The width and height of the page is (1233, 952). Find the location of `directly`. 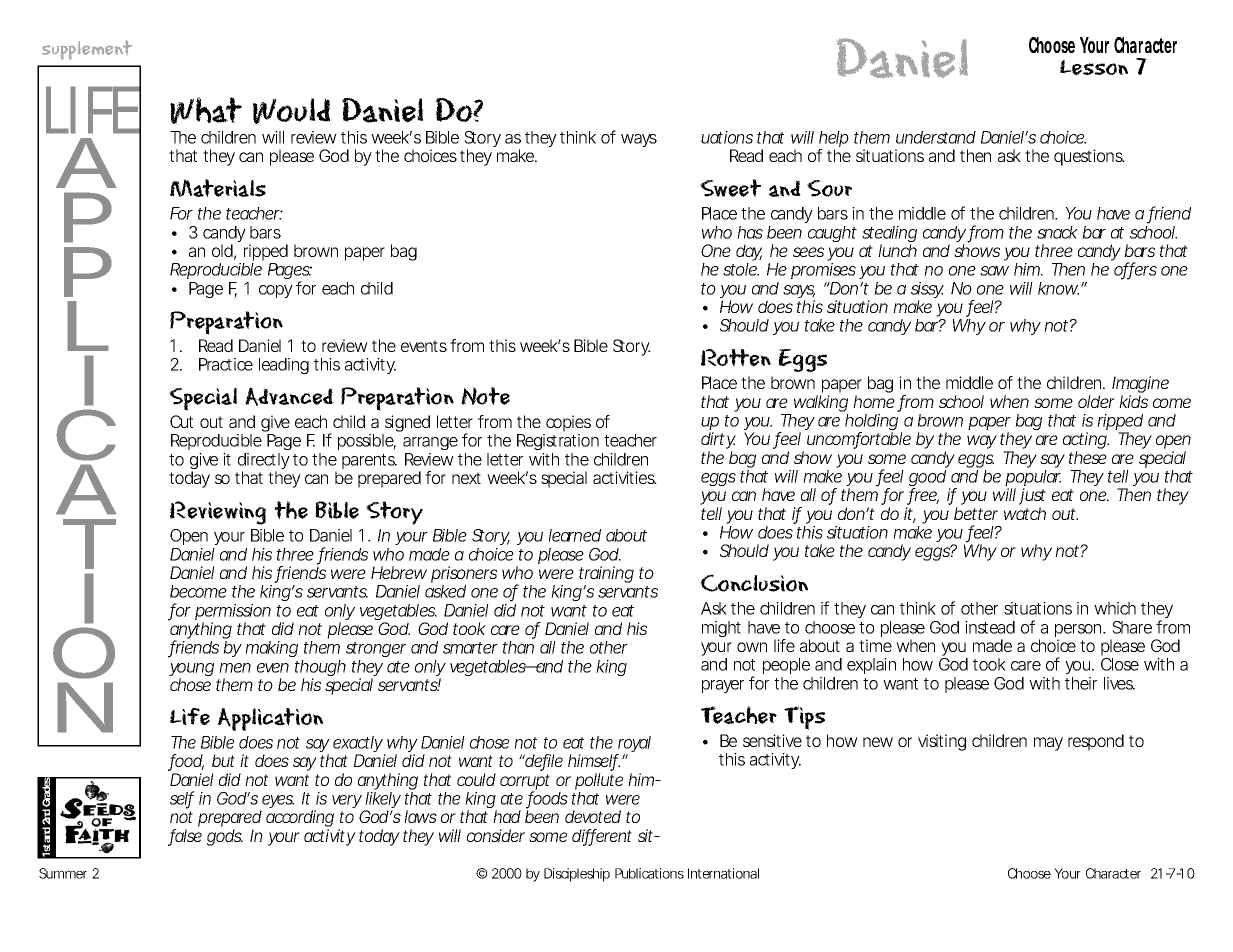

directly is located at coordinates (264, 462).
